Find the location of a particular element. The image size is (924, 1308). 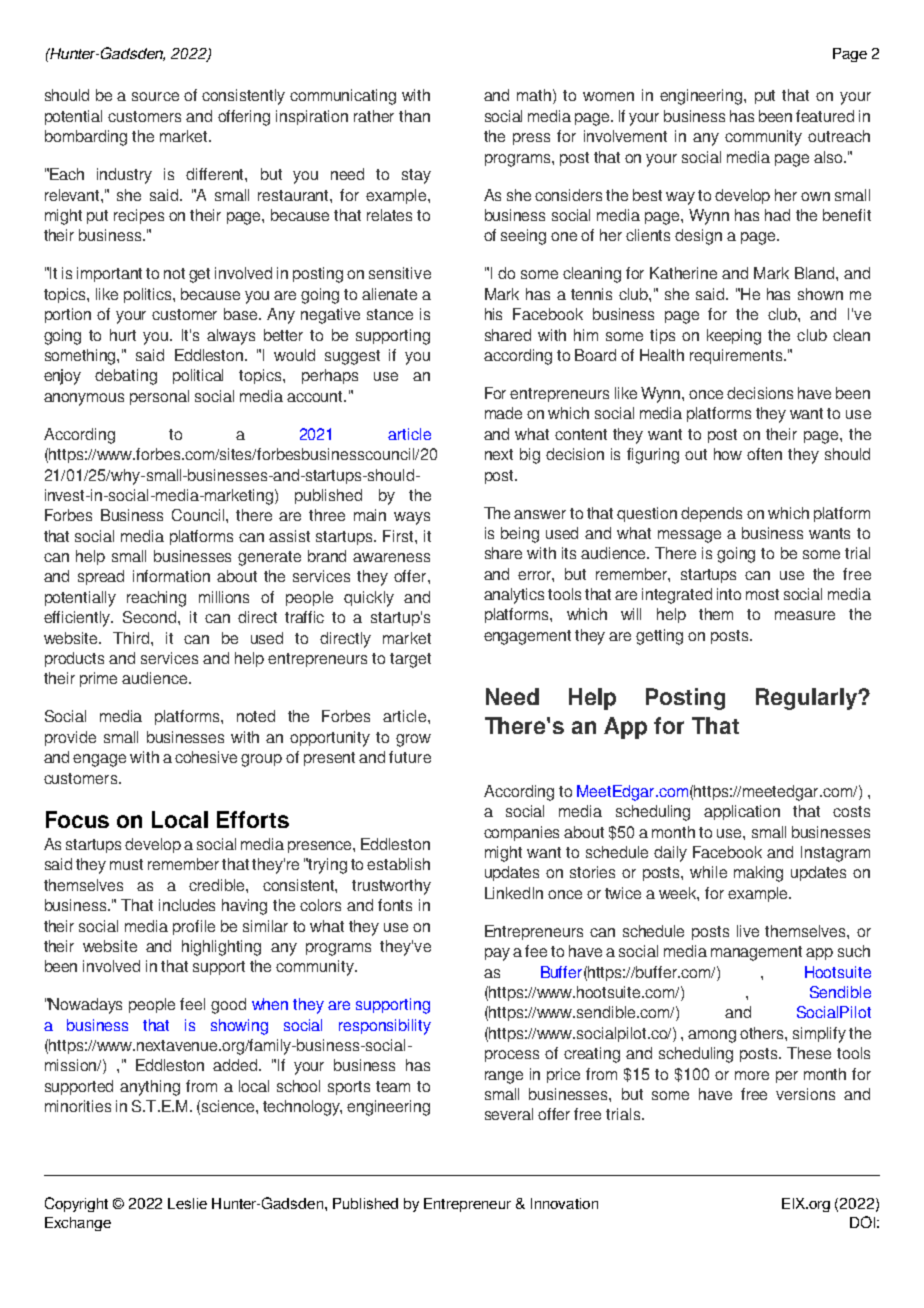

Third is located at coordinates (132, 638).
